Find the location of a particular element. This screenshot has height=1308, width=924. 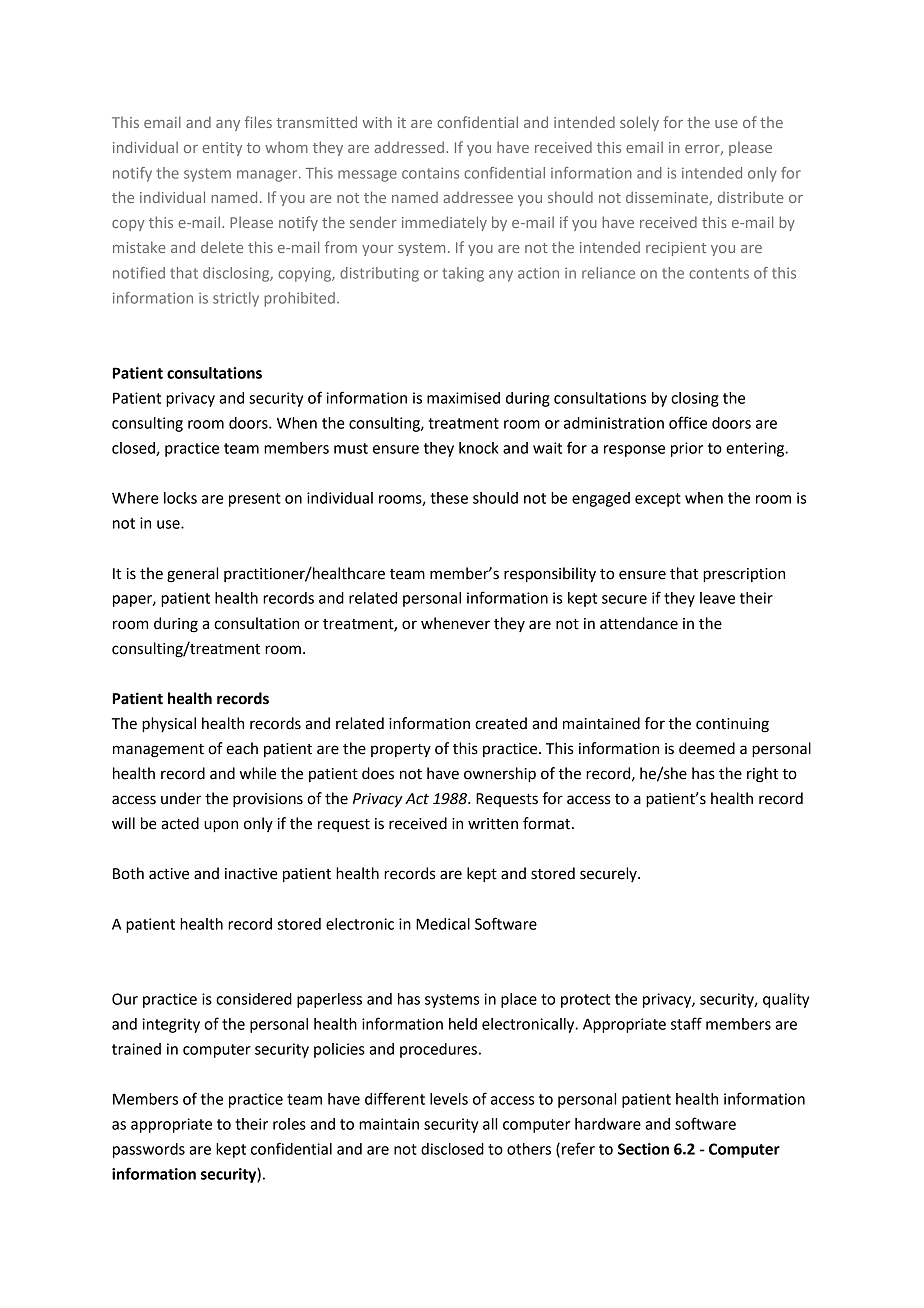

entity is located at coordinates (222, 149).
